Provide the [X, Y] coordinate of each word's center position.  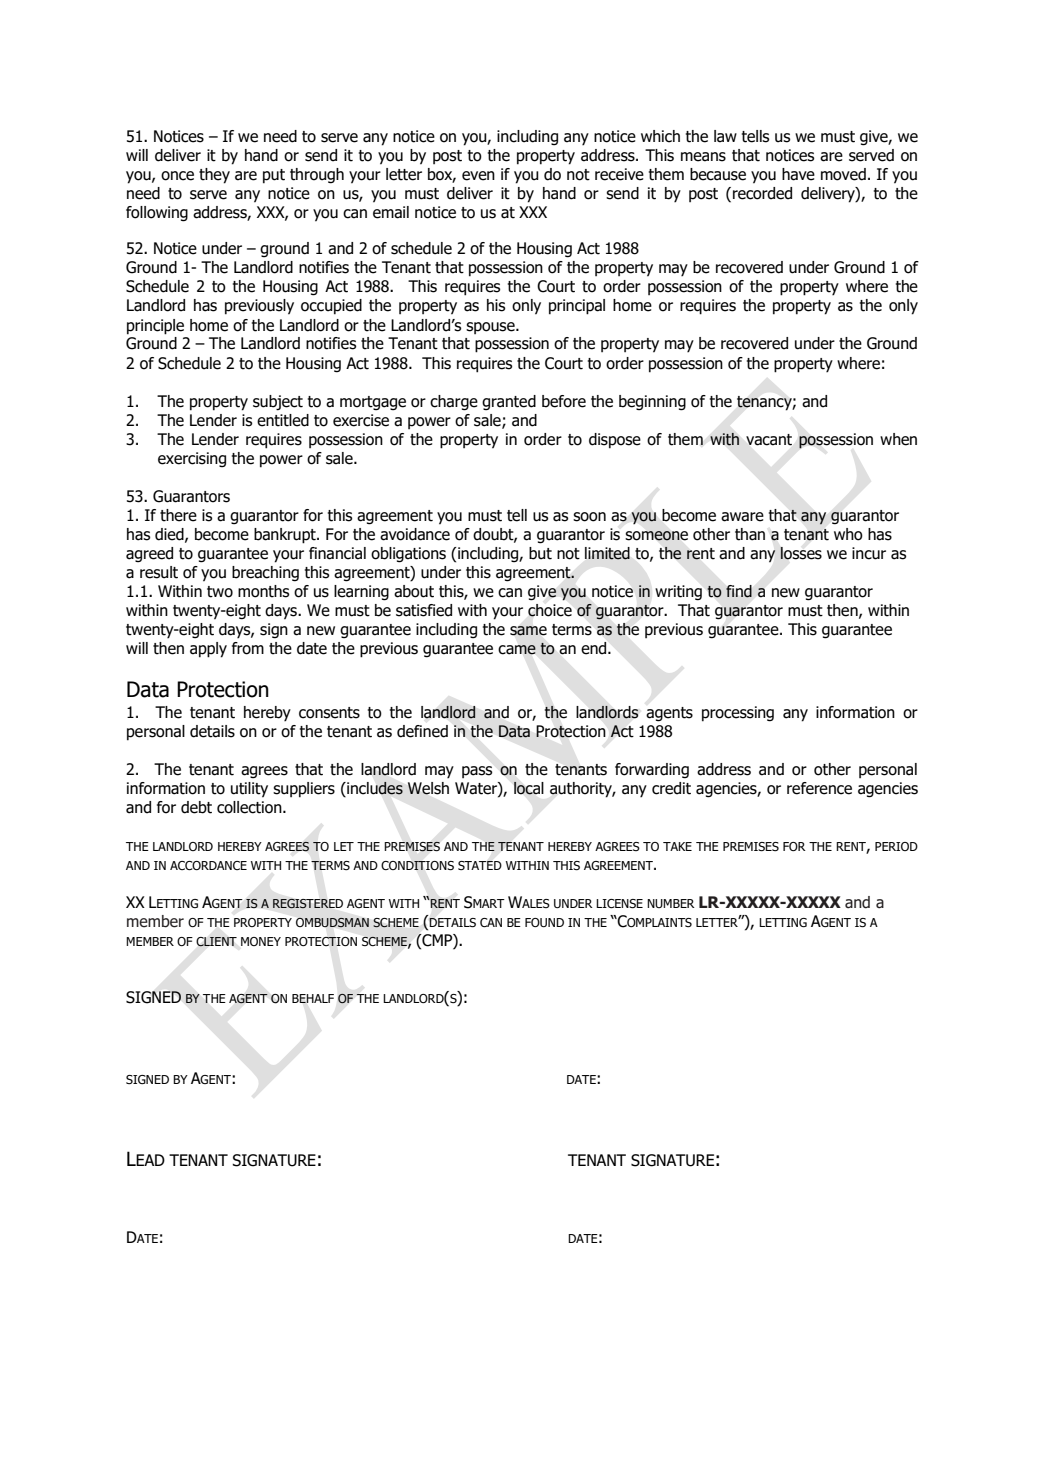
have [798, 174]
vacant [769, 440]
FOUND [544, 922]
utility [249, 790]
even [478, 176]
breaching [265, 574]
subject [278, 403]
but [540, 553]
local [529, 788]
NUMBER [671, 903]
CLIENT [216, 942]
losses [801, 553]
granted [509, 403]
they [214, 176]
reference [819, 788]
